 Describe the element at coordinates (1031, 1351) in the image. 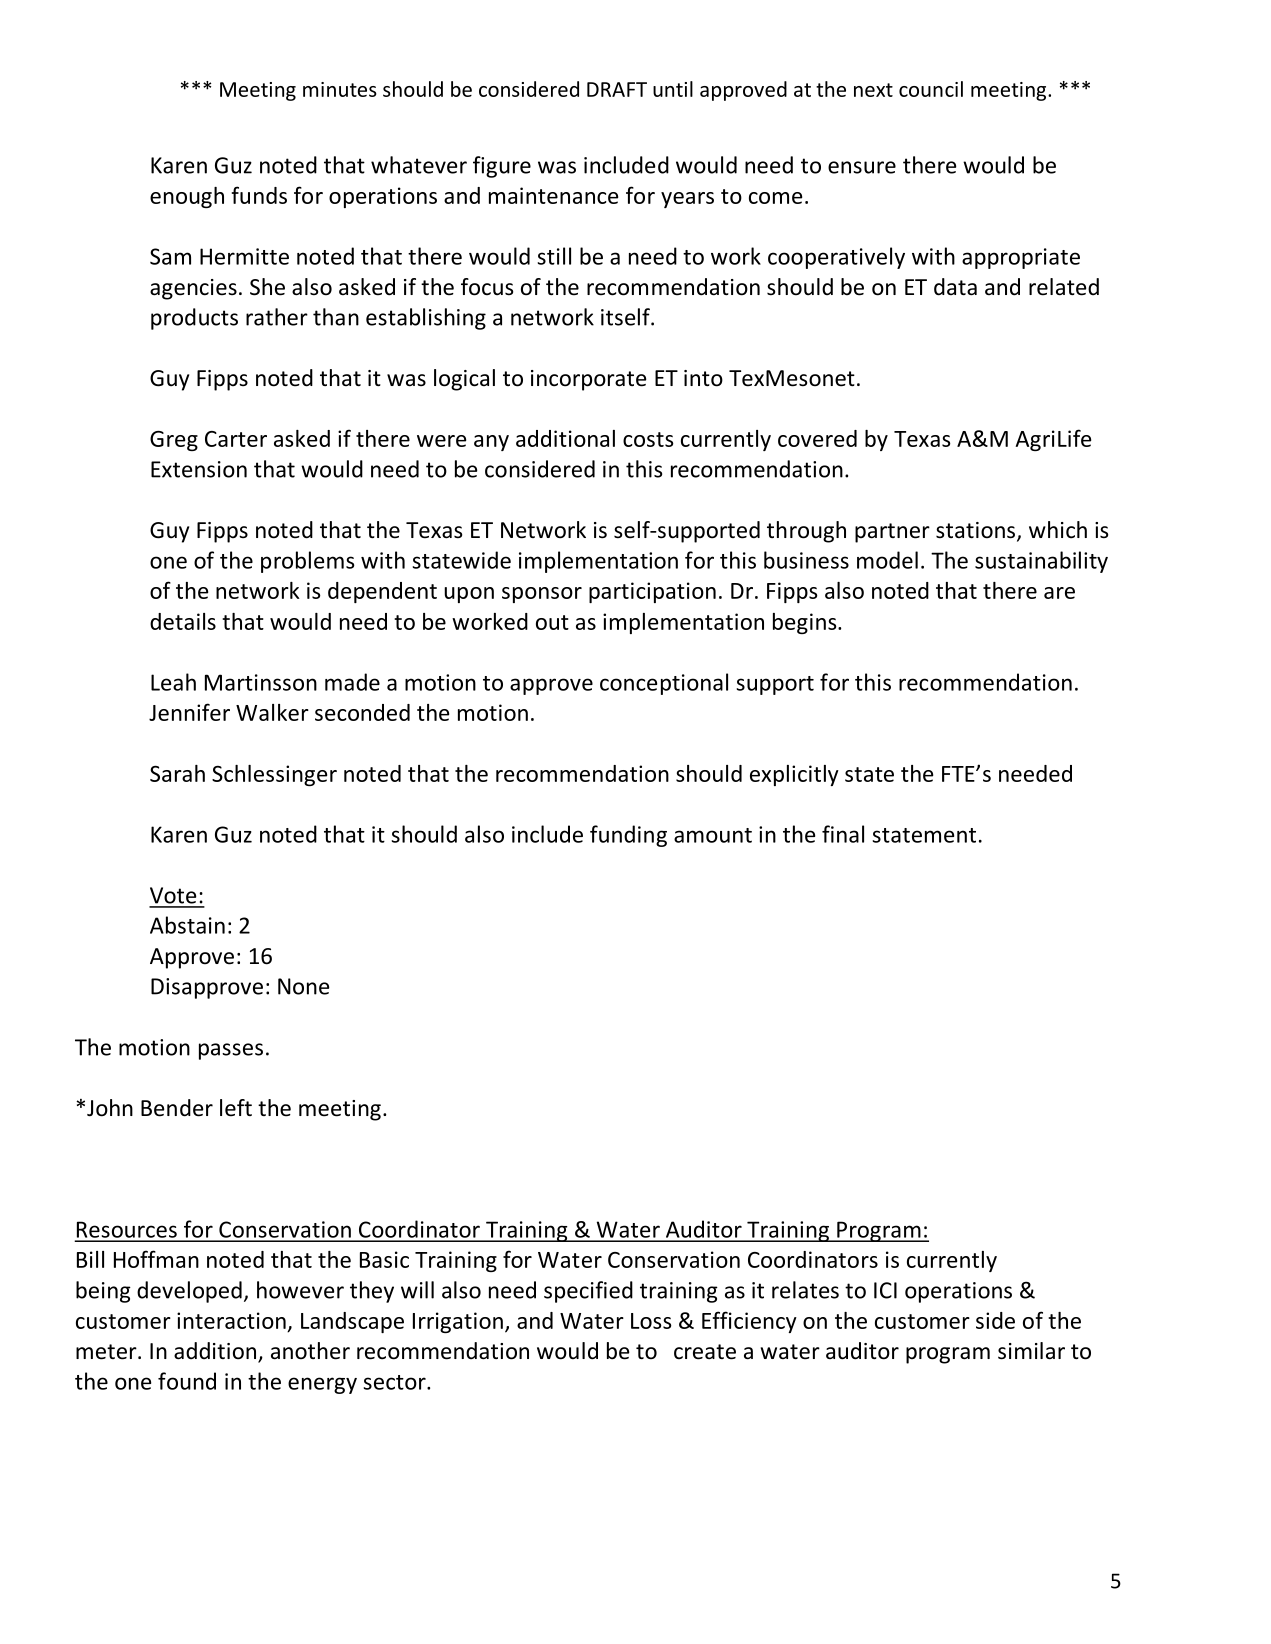

I see `similar` at that location.
